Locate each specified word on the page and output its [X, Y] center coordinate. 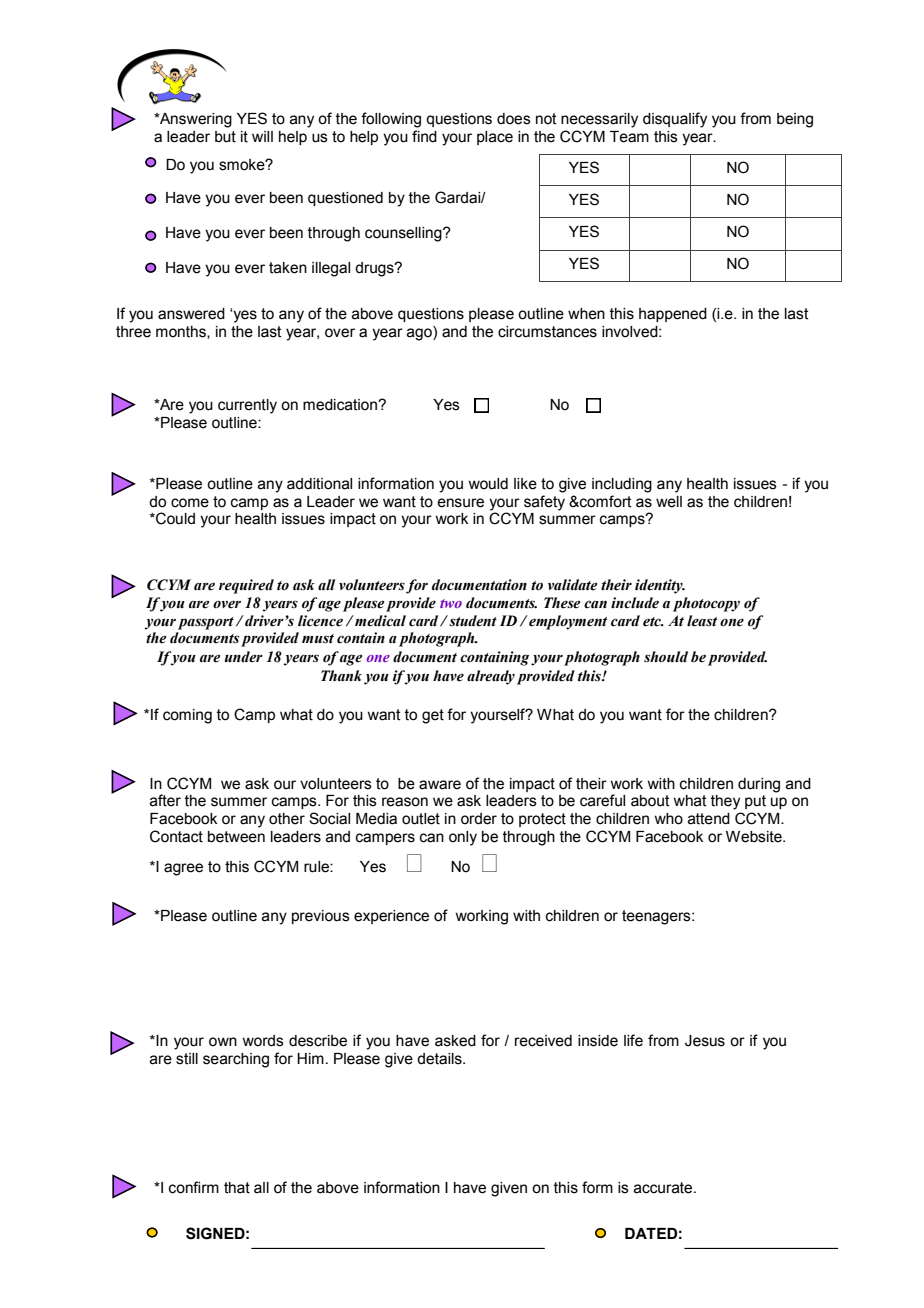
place [495, 138]
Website [755, 837]
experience [391, 917]
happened [673, 315]
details [440, 1059]
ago [420, 333]
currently [247, 406]
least [702, 621]
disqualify [675, 120]
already [491, 677]
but [225, 137]
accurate [664, 1188]
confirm [194, 1187]
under [244, 657]
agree [183, 869]
